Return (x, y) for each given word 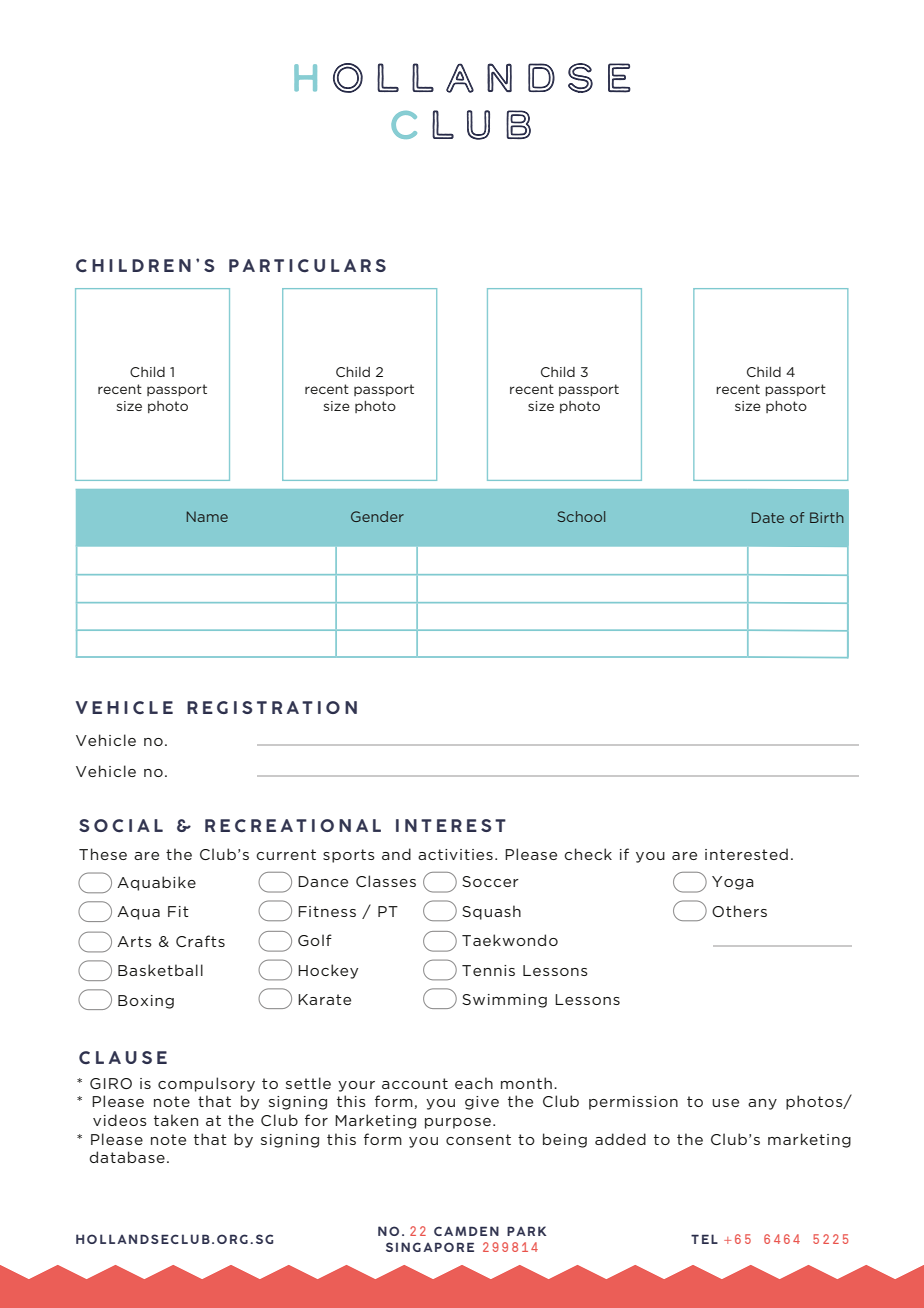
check (588, 854)
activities (455, 854)
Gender (377, 516)
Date (768, 517)
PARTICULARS (307, 266)
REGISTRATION (272, 707)
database (127, 1157)
